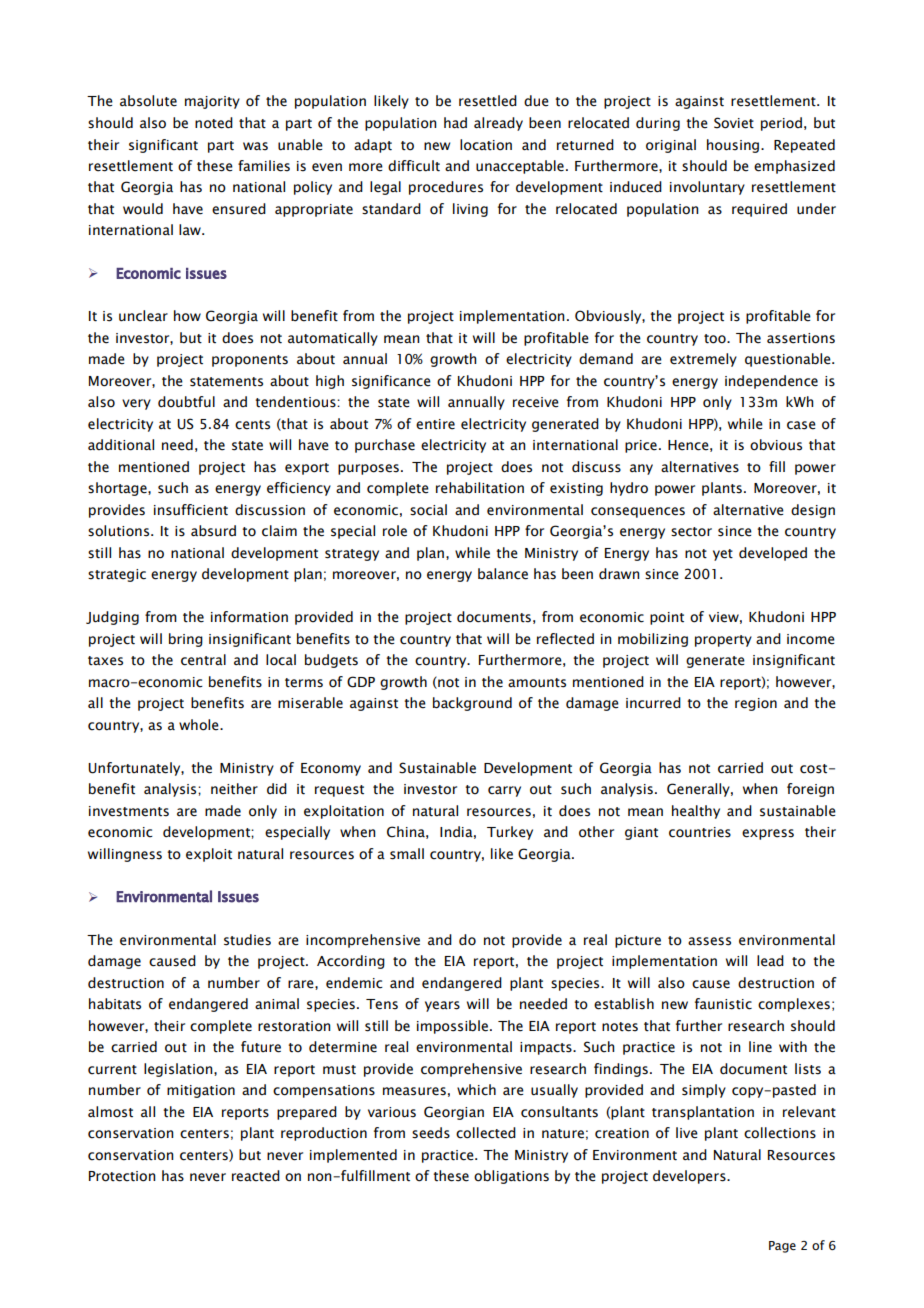 The width and height of the document is (924, 1308). What do you see at coordinates (770, 961) in the document?
I see `lead` at bounding box center [770, 961].
